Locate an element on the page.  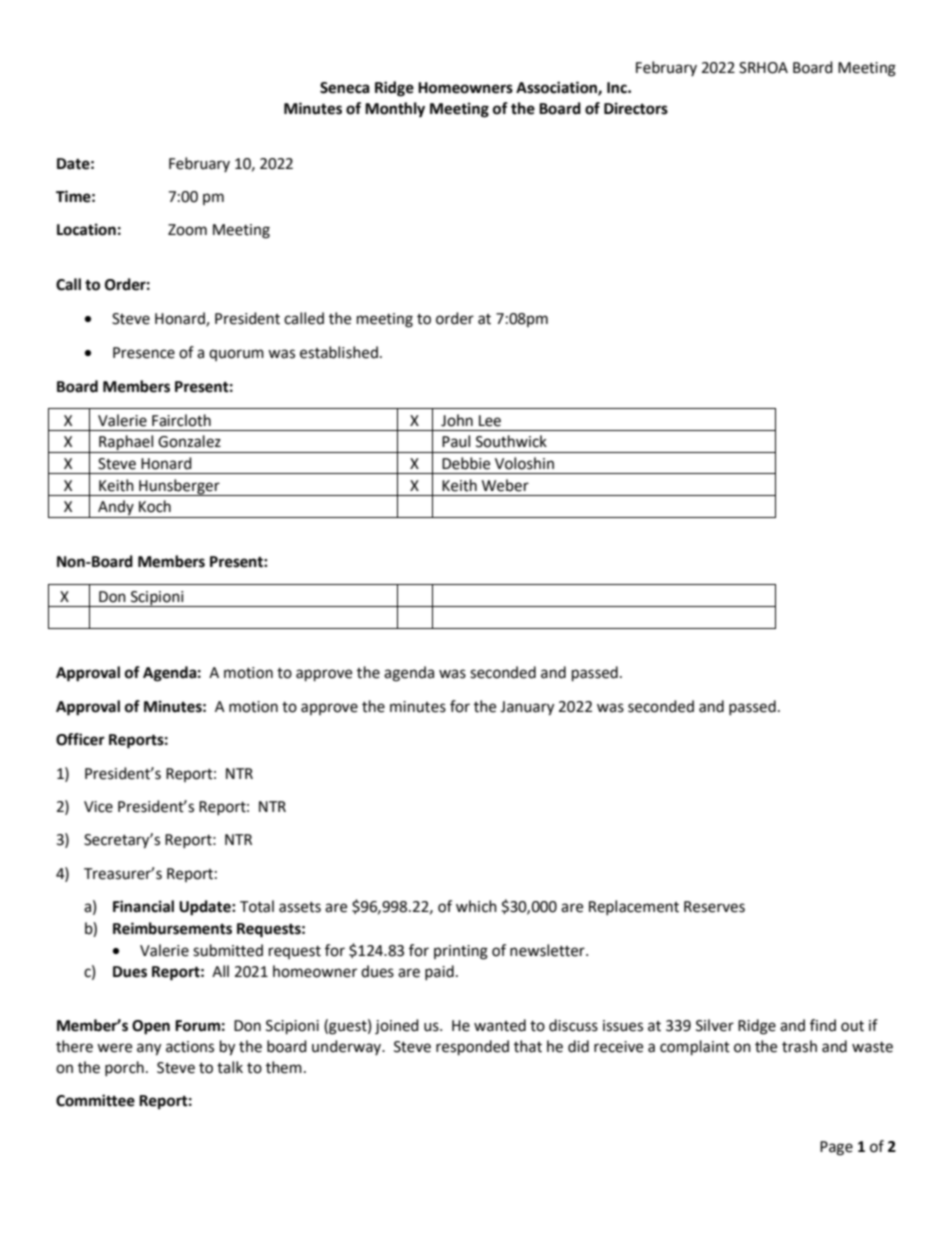
which is located at coordinates (476, 906).
